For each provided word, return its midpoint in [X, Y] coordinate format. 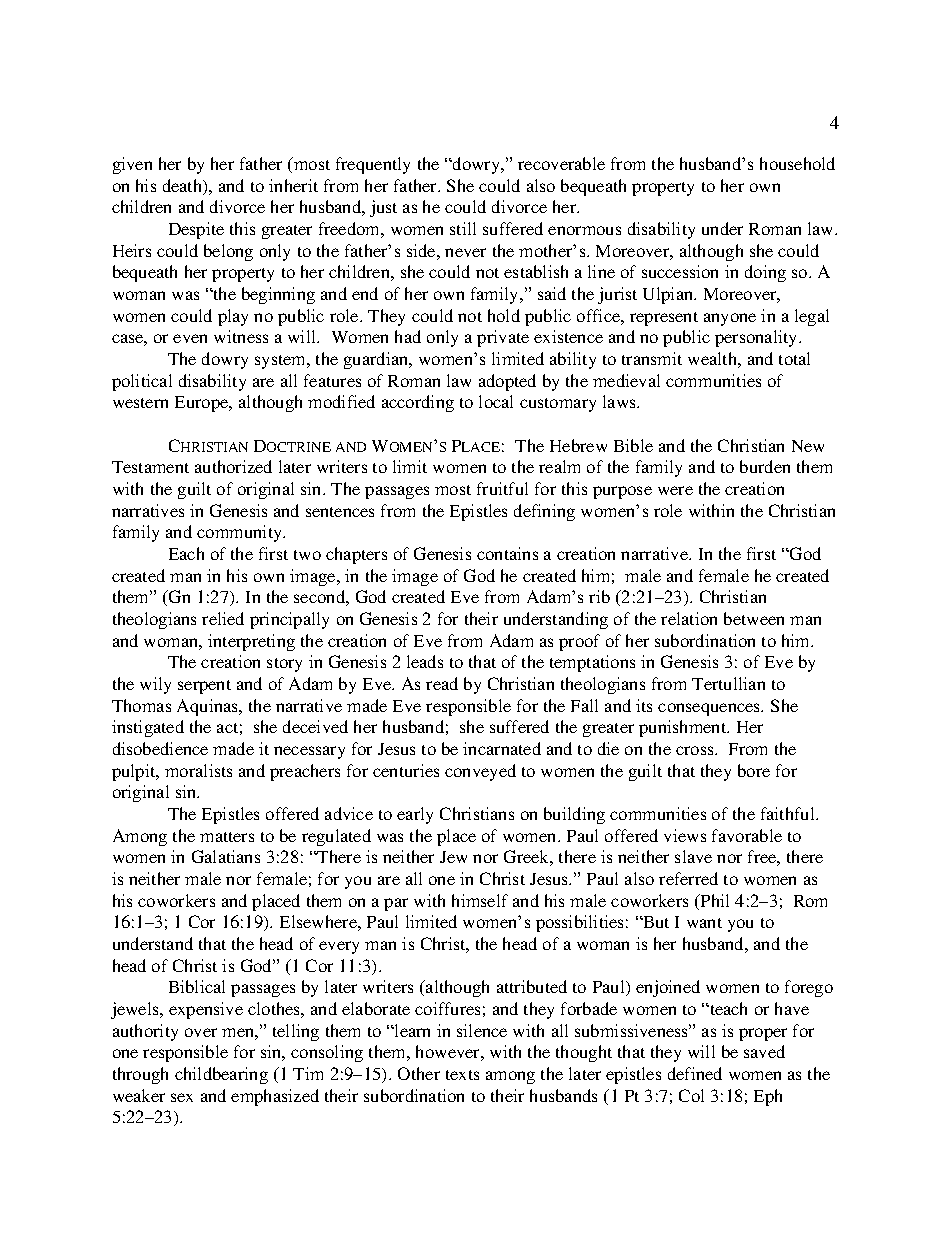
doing [765, 273]
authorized [233, 466]
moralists [198, 770]
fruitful [502, 488]
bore [754, 770]
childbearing [221, 1075]
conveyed [480, 772]
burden [765, 466]
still [463, 228]
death [184, 187]
